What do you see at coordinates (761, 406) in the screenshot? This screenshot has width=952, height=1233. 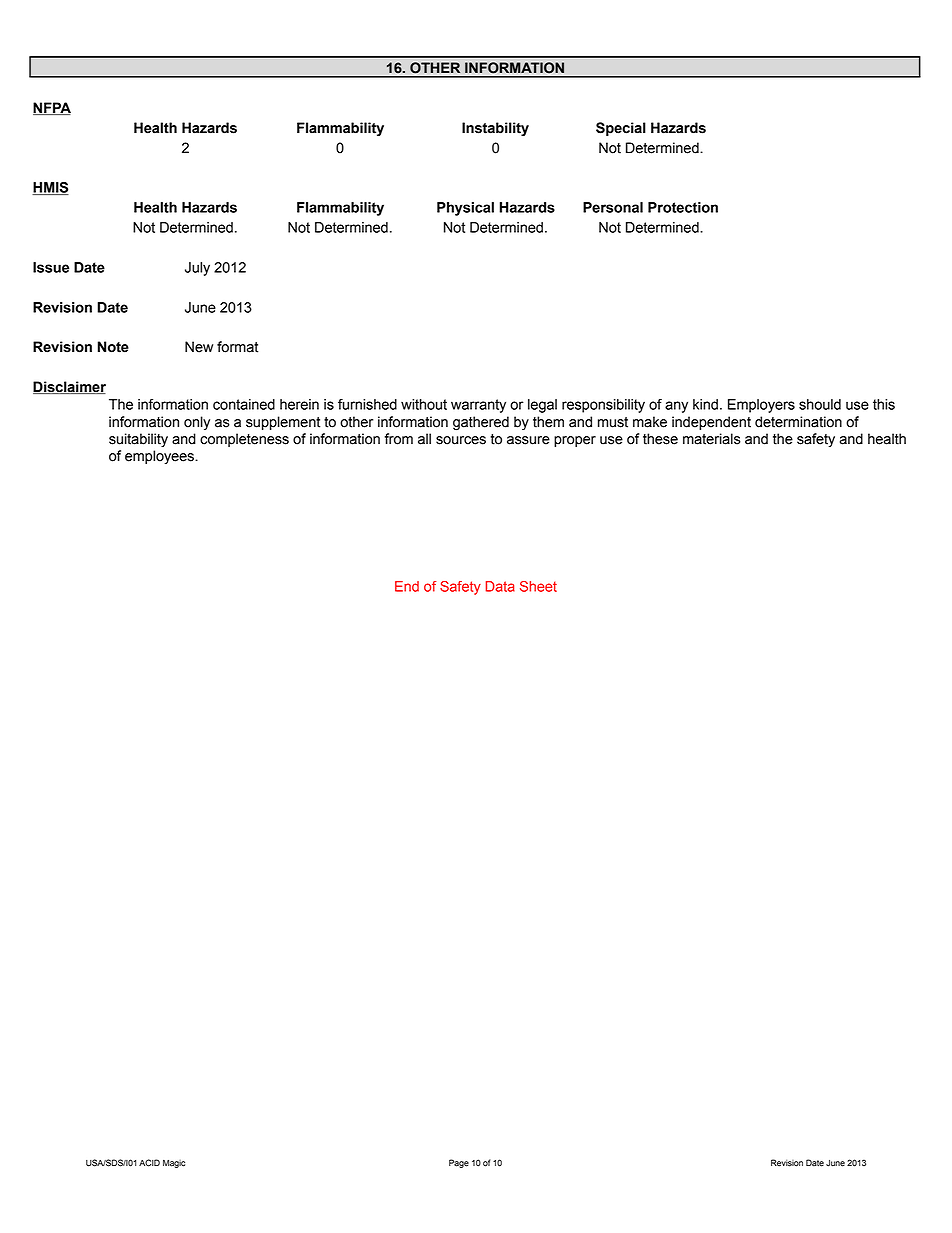 I see `Employers` at bounding box center [761, 406].
